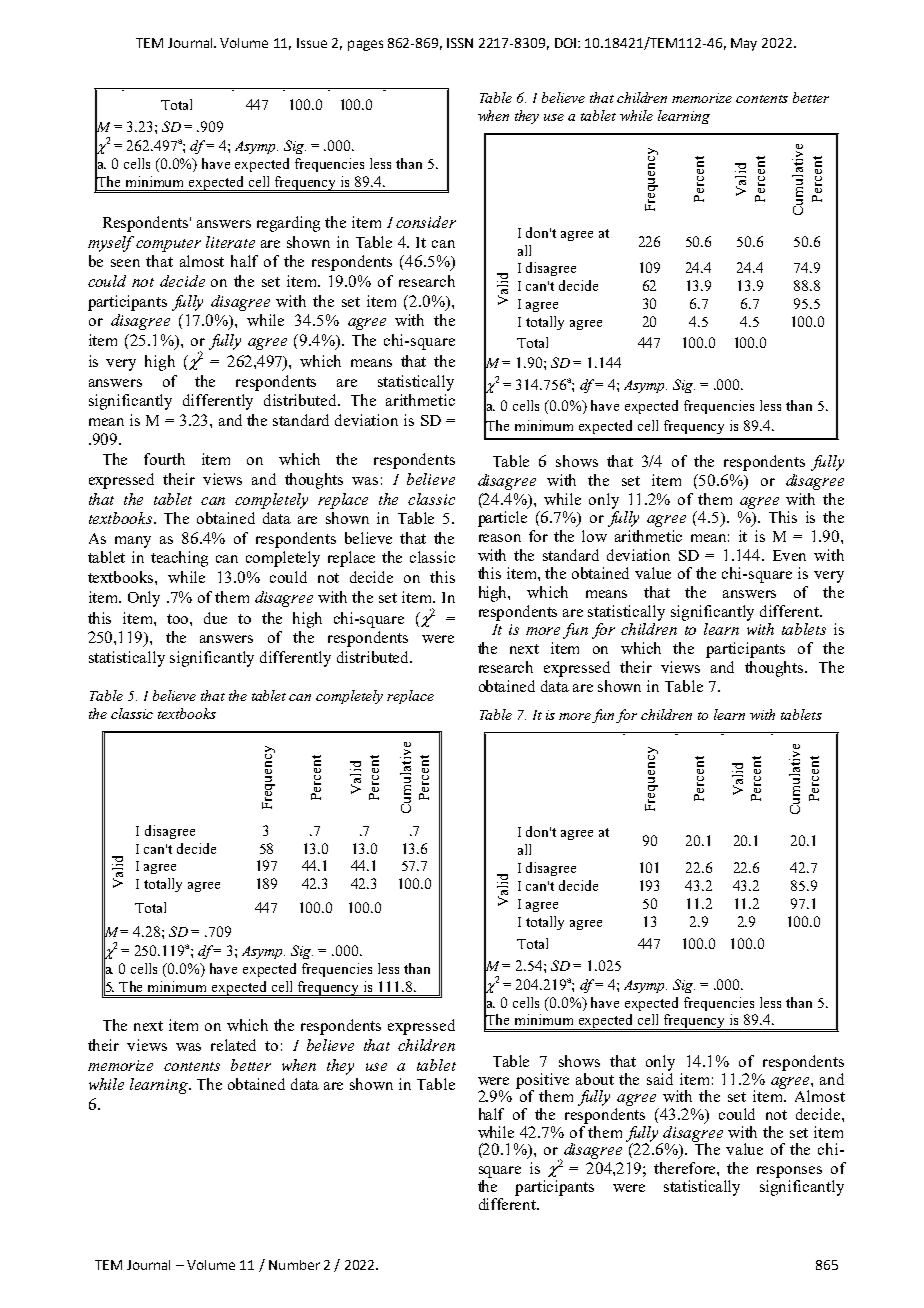 The image size is (924, 1308). Describe the element at coordinates (502, 519) in the image. I see `particle` at that location.
